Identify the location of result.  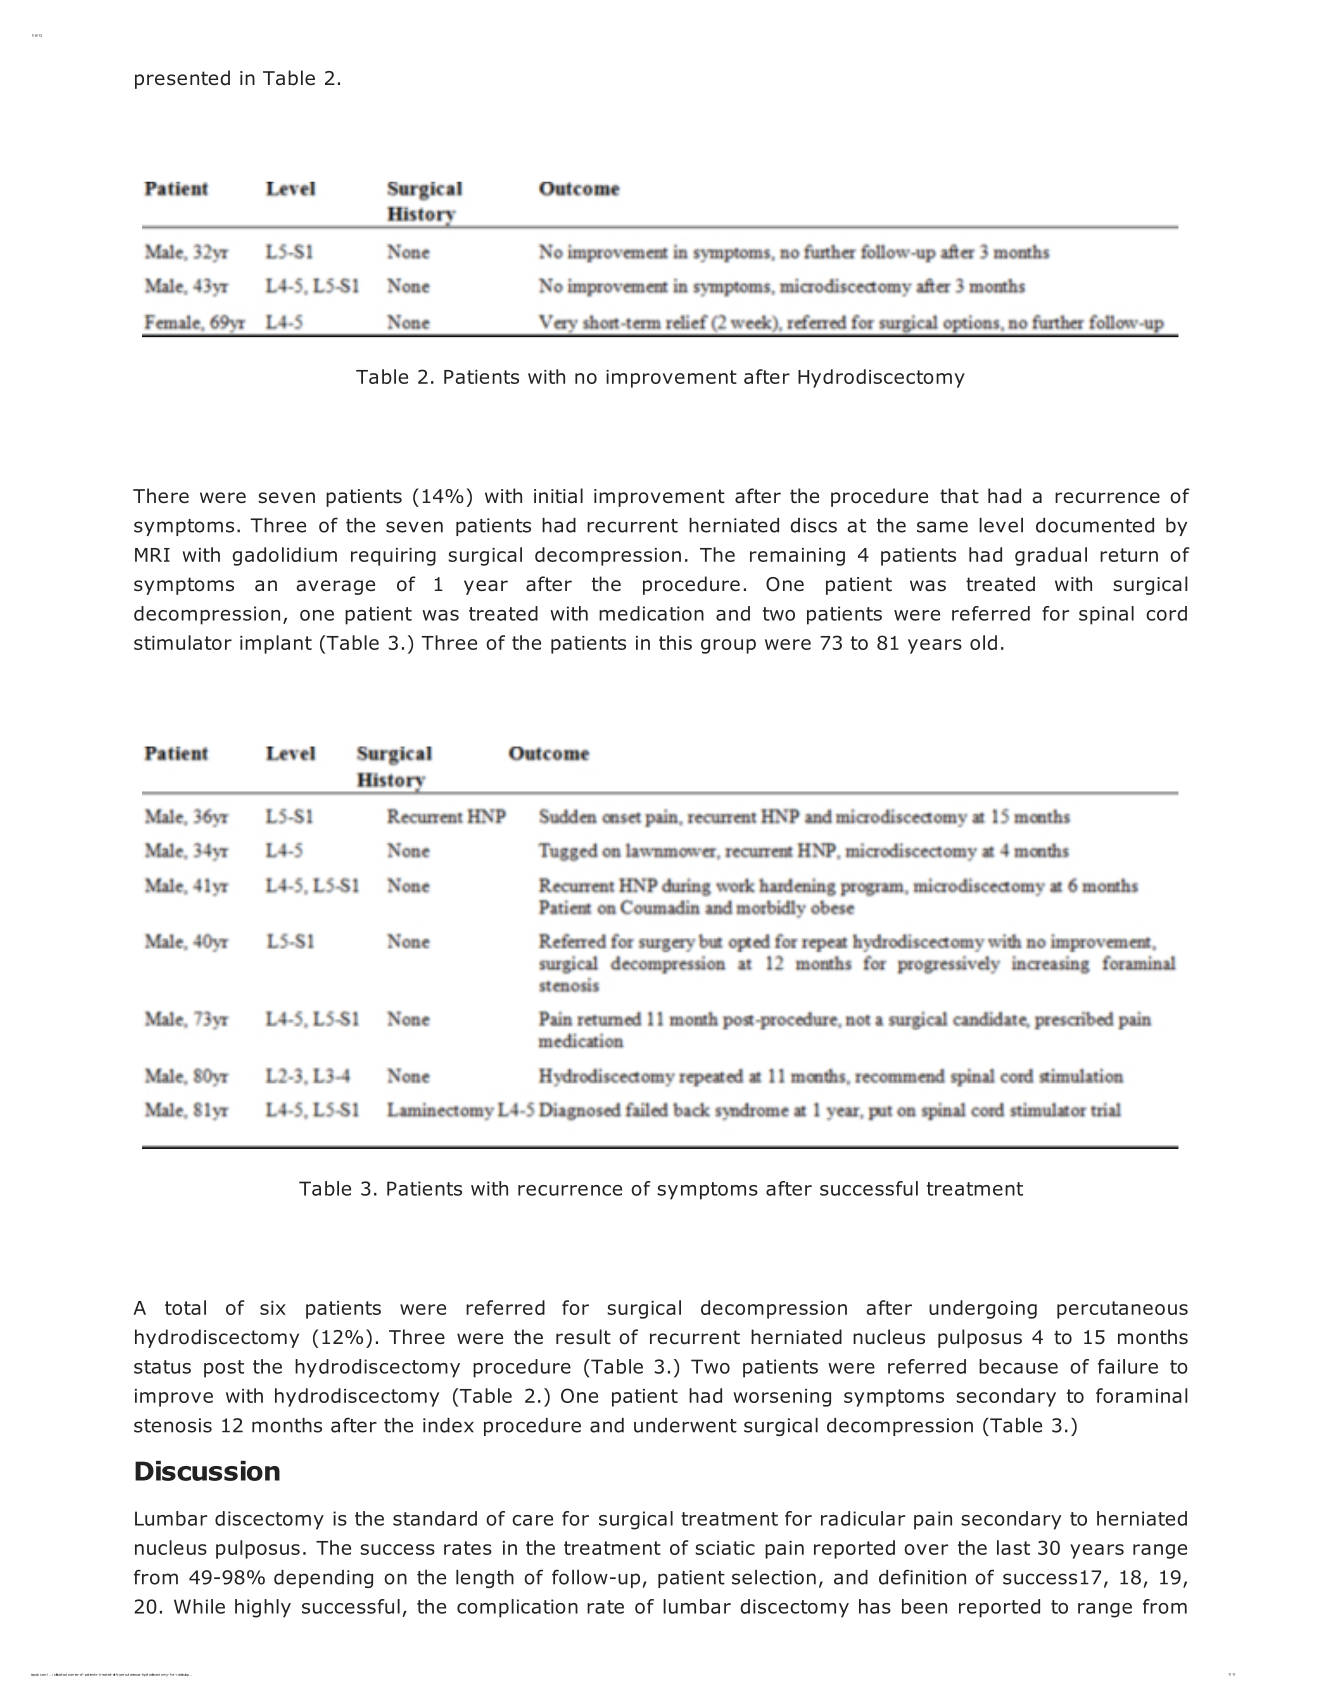
(583, 1337).
